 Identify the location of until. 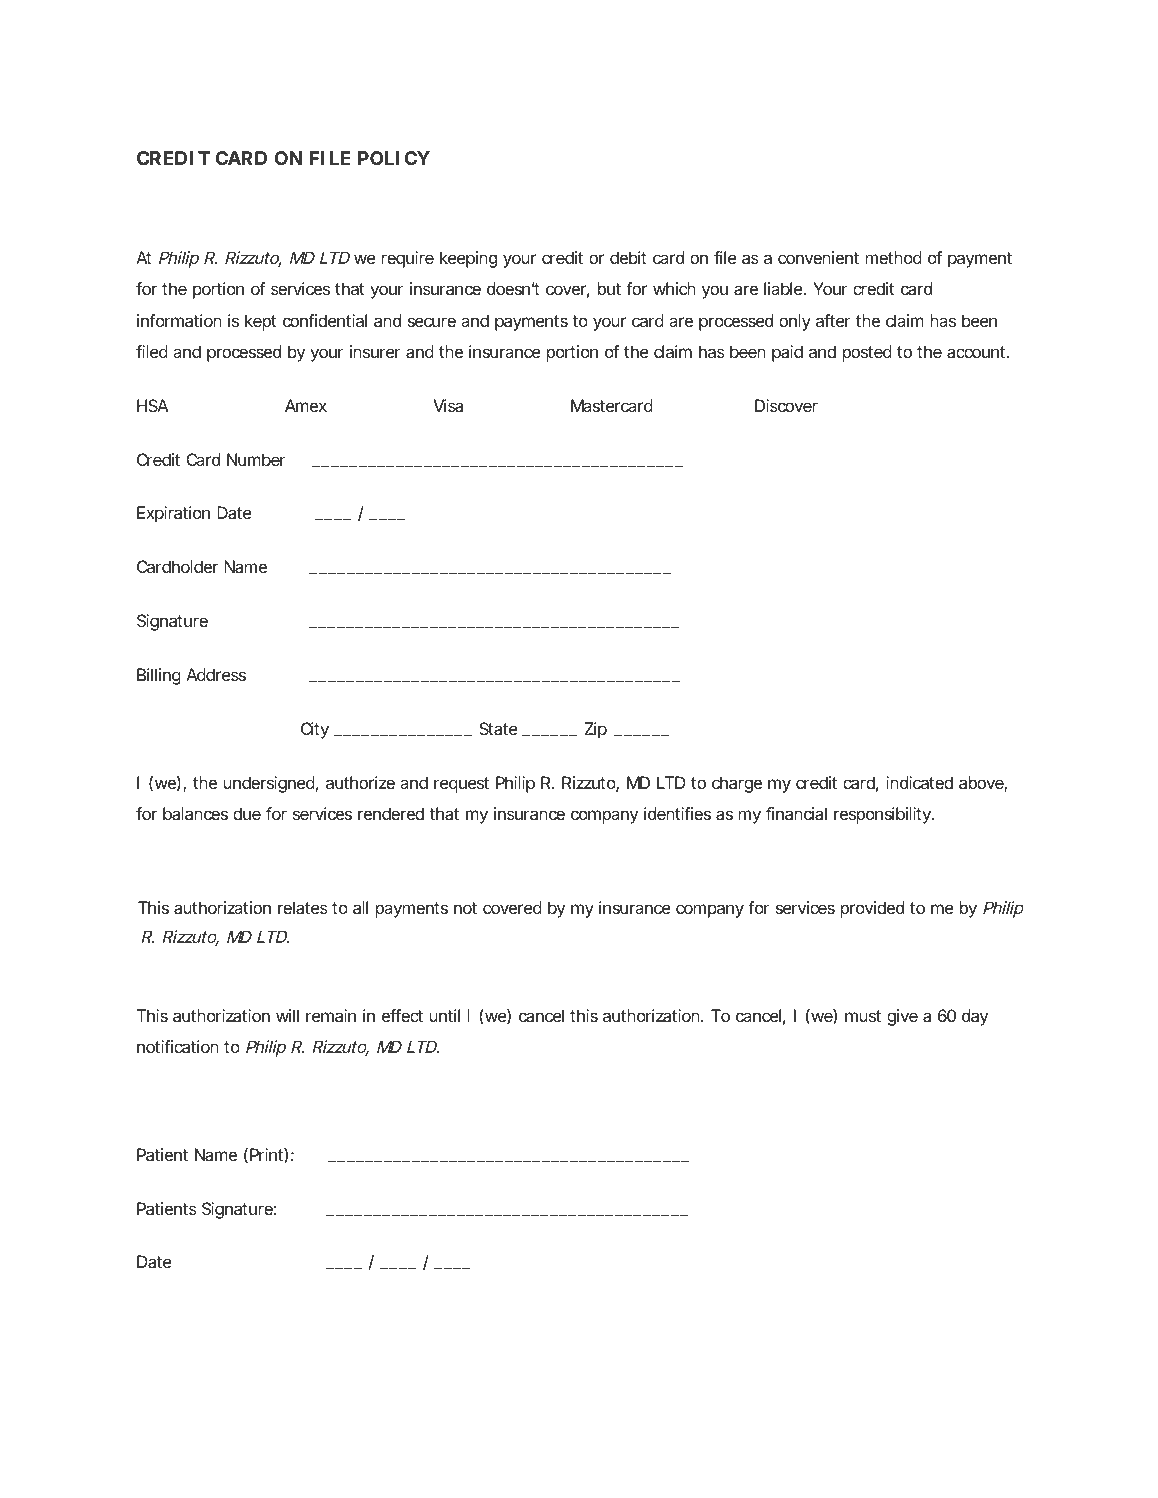
(445, 1015).
